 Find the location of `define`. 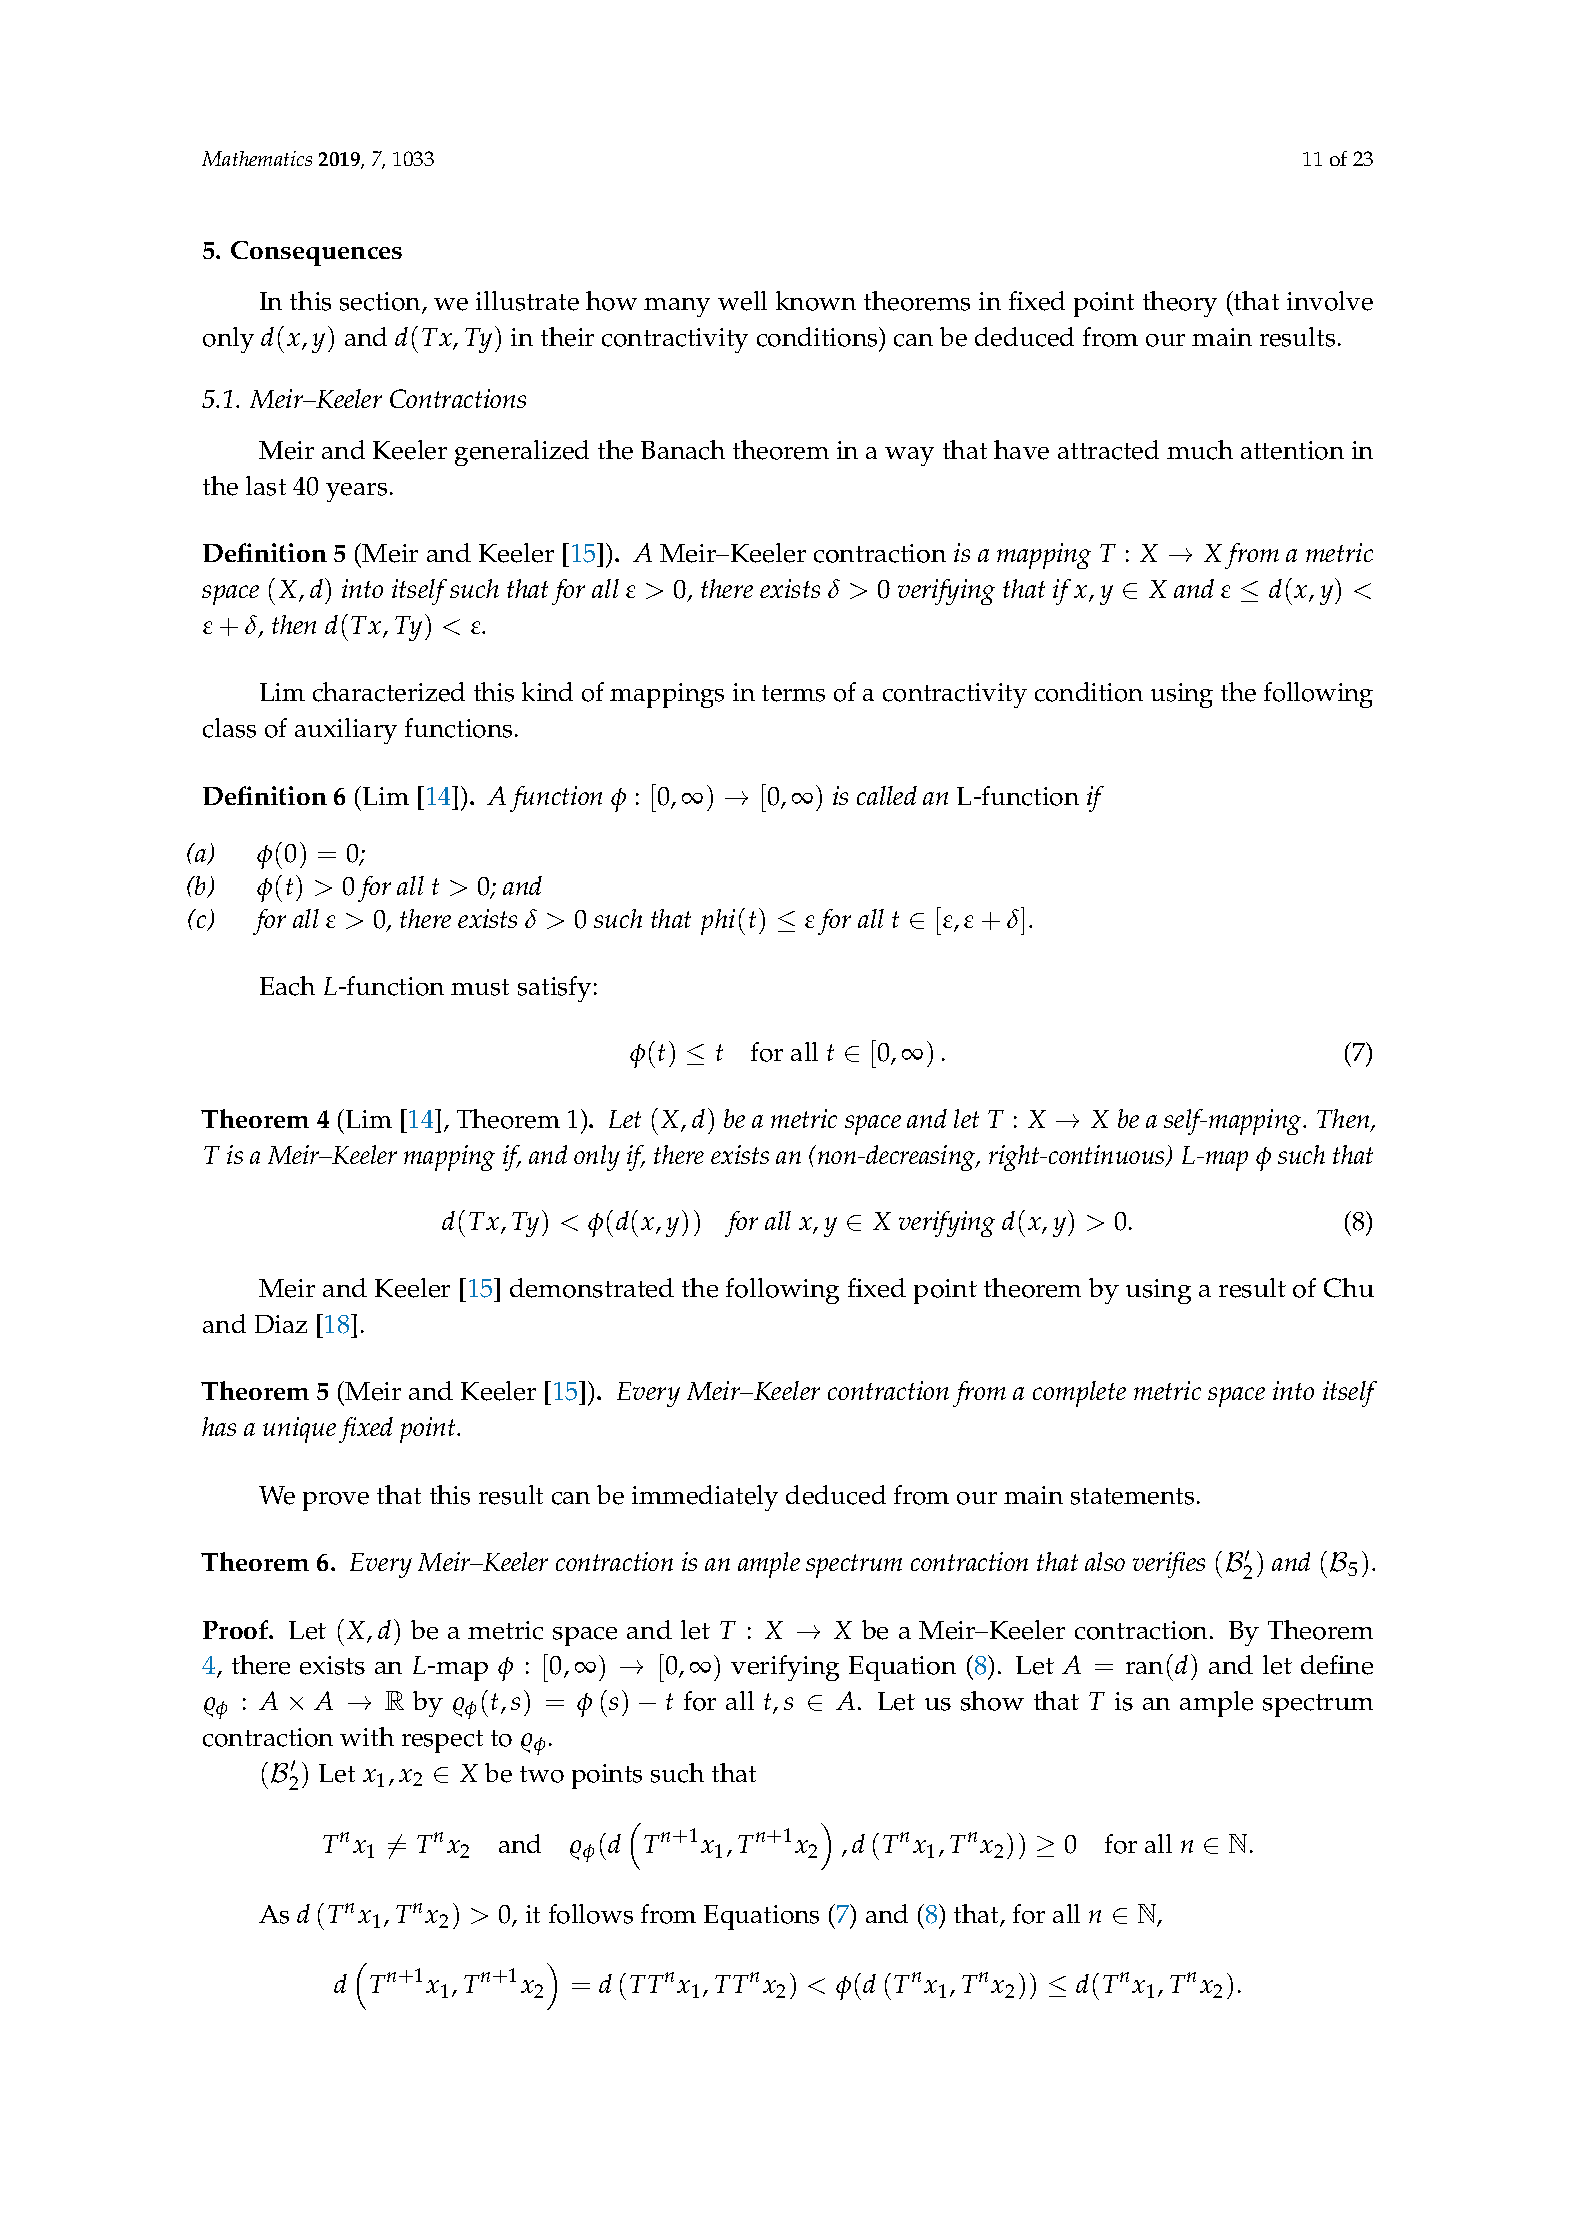

define is located at coordinates (1337, 1665).
